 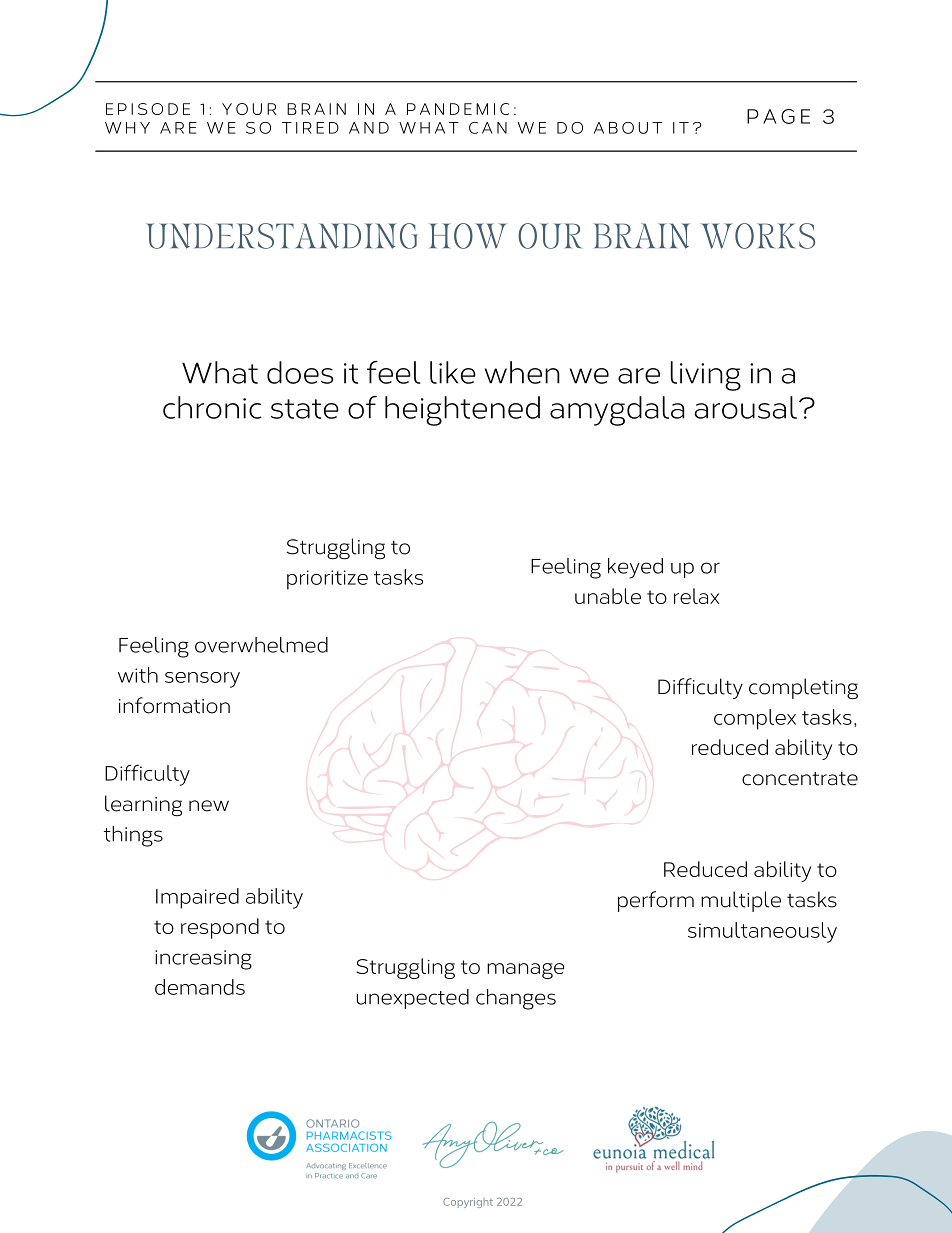 I want to click on demands, so click(x=200, y=987).
